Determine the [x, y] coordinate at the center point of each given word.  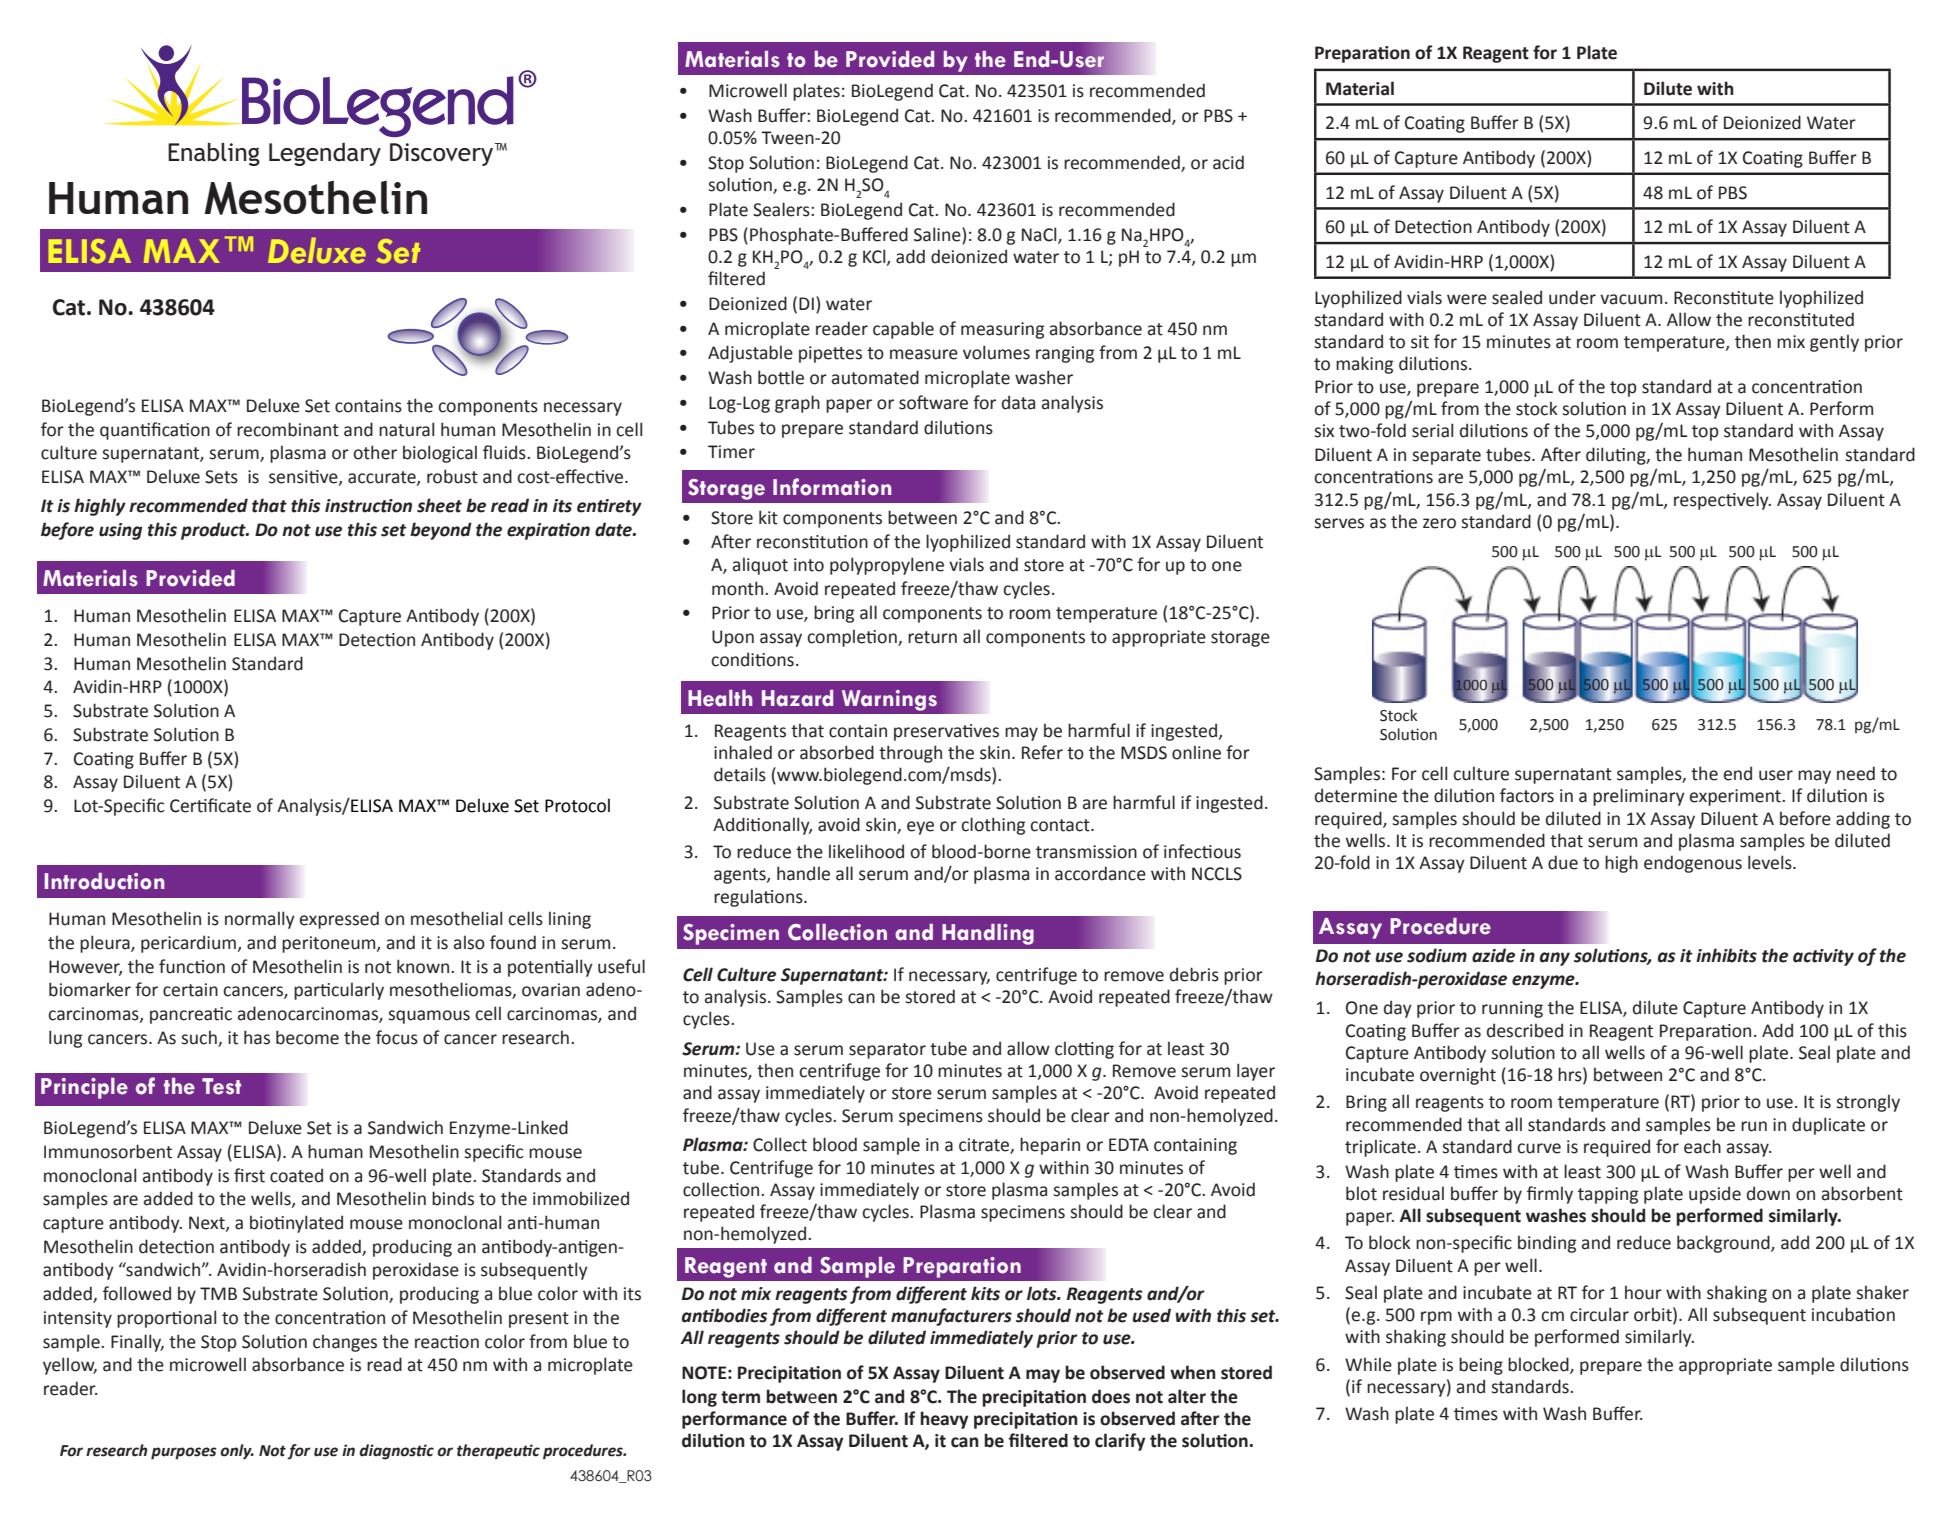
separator [887, 1051]
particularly [339, 991]
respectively [1722, 501]
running [1512, 1009]
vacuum [1631, 299]
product [214, 531]
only [237, 1452]
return [932, 637]
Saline [938, 234]
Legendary [325, 154]
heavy [944, 1420]
